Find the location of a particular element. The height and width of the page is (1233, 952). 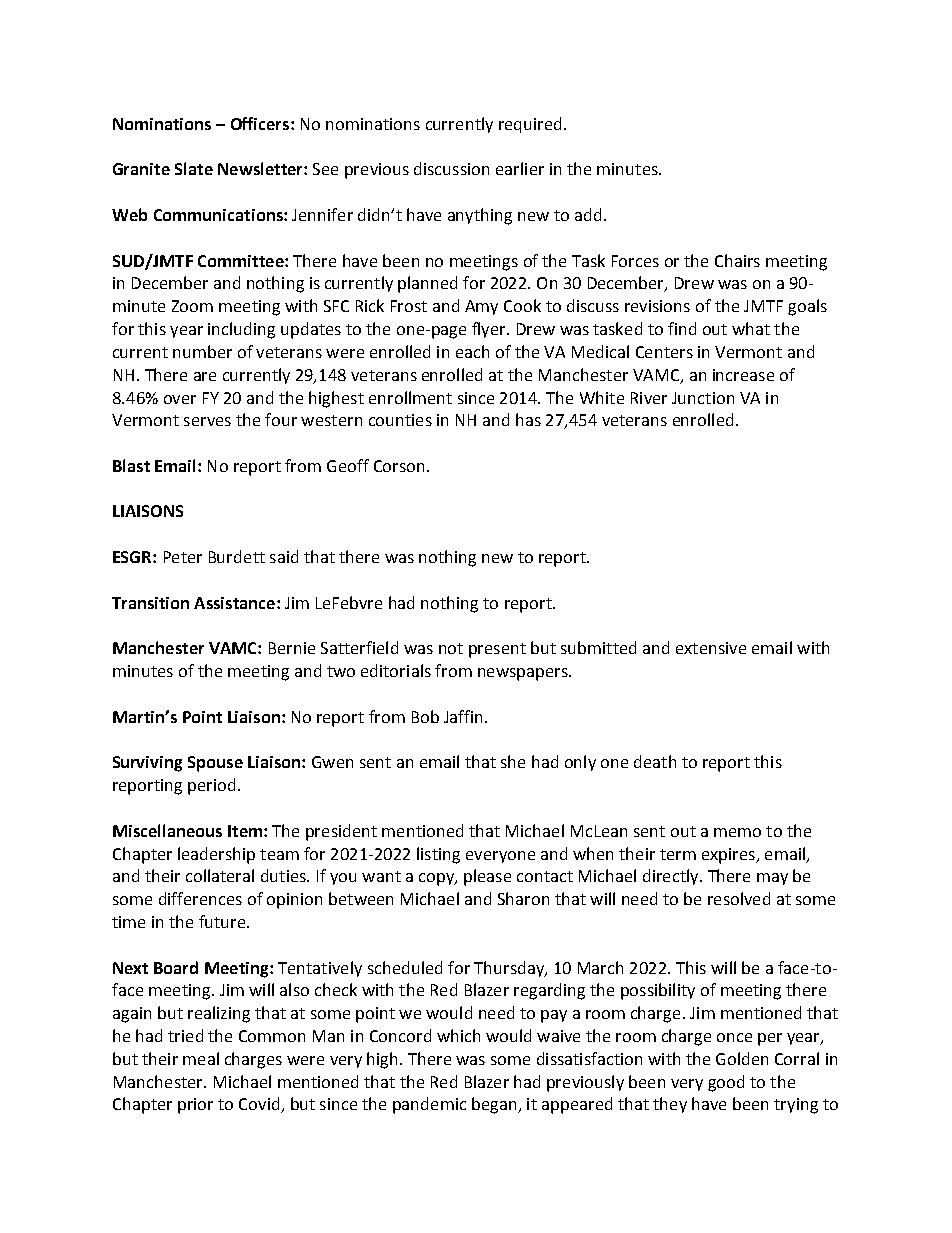

Assistance is located at coordinates (234, 603).
